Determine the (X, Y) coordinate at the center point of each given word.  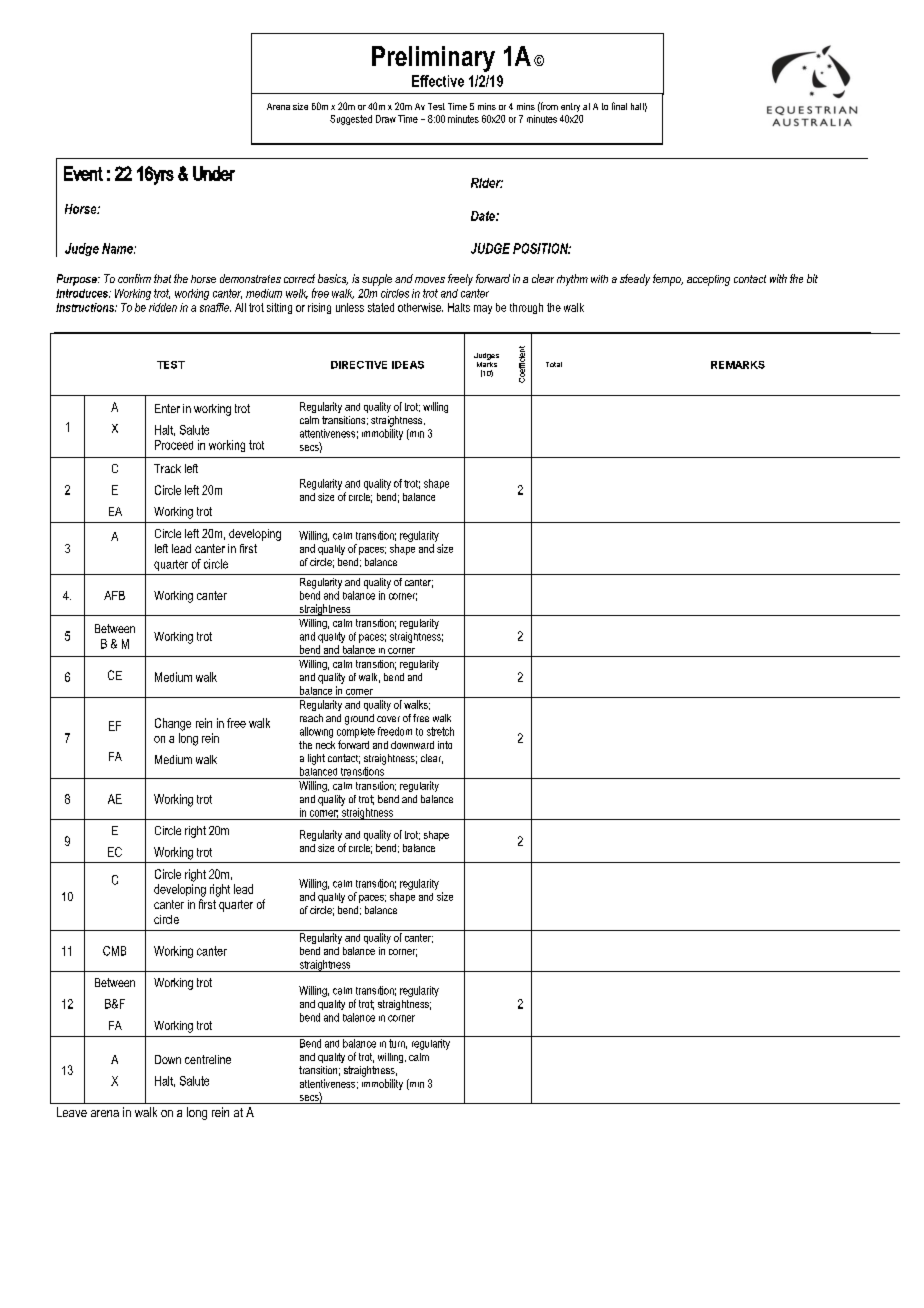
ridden (163, 307)
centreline (208, 1059)
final (619, 106)
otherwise (420, 307)
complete (356, 733)
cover (388, 719)
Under (214, 173)
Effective (438, 81)
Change (173, 724)
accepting (708, 280)
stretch (440, 731)
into (445, 745)
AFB (114, 595)
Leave (72, 1112)
